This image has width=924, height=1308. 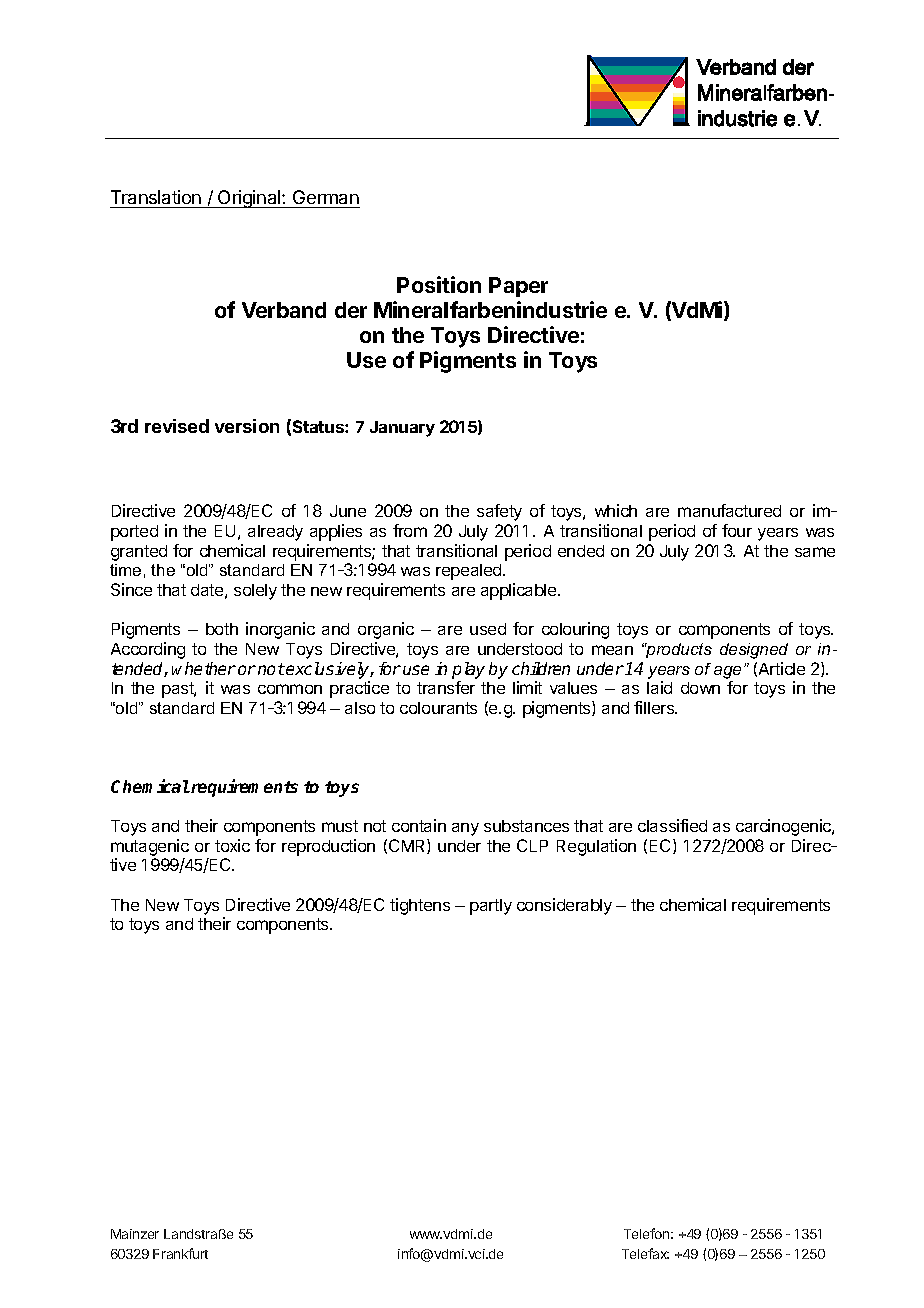 What do you see at coordinates (180, 1253) in the image?
I see `Frankfurt` at bounding box center [180, 1253].
